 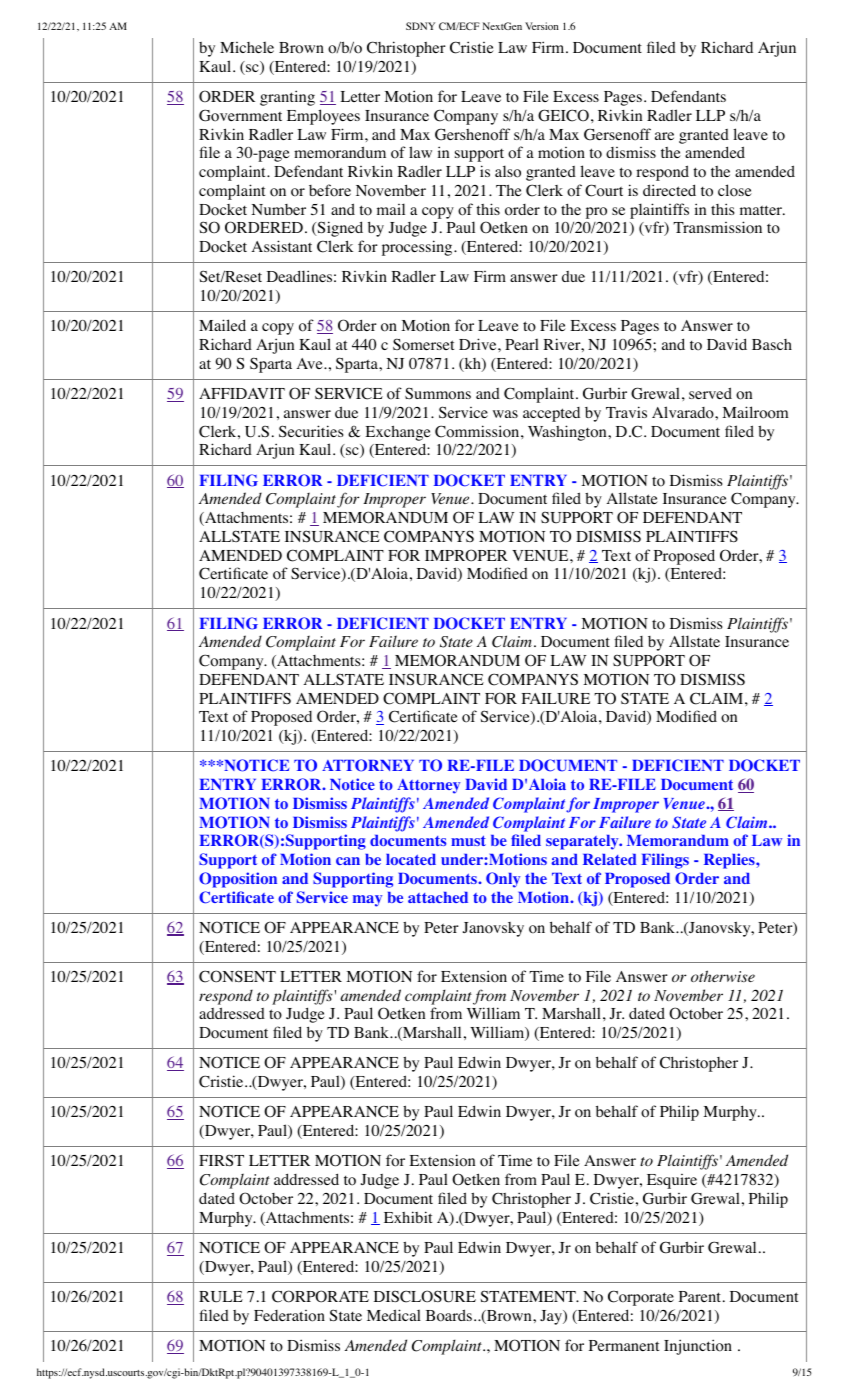 I want to click on Version, so click(x=542, y=26).
